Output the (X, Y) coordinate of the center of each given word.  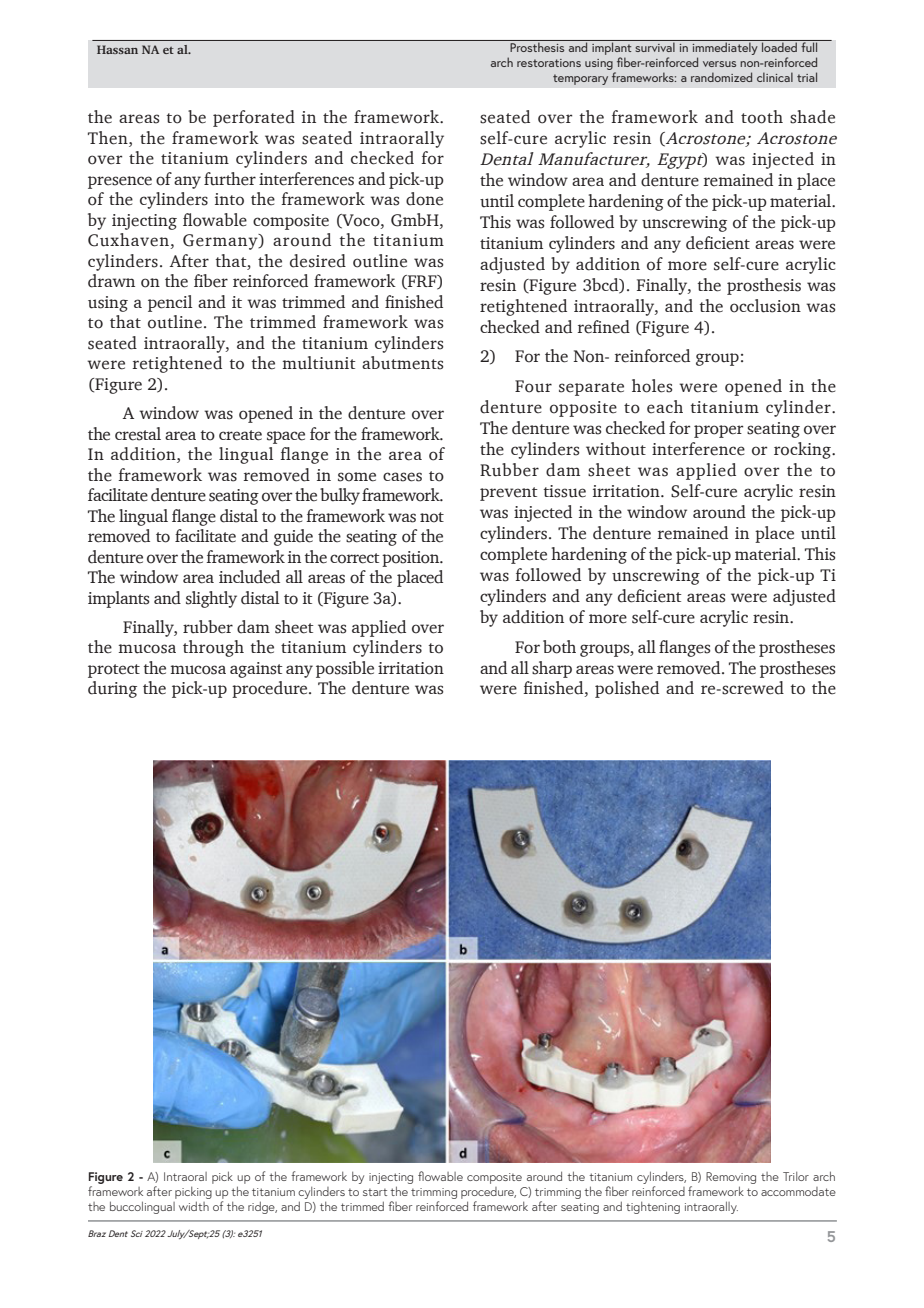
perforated (254, 118)
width (194, 1206)
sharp (552, 669)
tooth (762, 117)
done (424, 199)
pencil (170, 303)
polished (627, 689)
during (112, 689)
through (213, 648)
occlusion (765, 306)
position (412, 559)
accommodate (798, 1191)
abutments (402, 363)
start (375, 1192)
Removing (731, 1179)
